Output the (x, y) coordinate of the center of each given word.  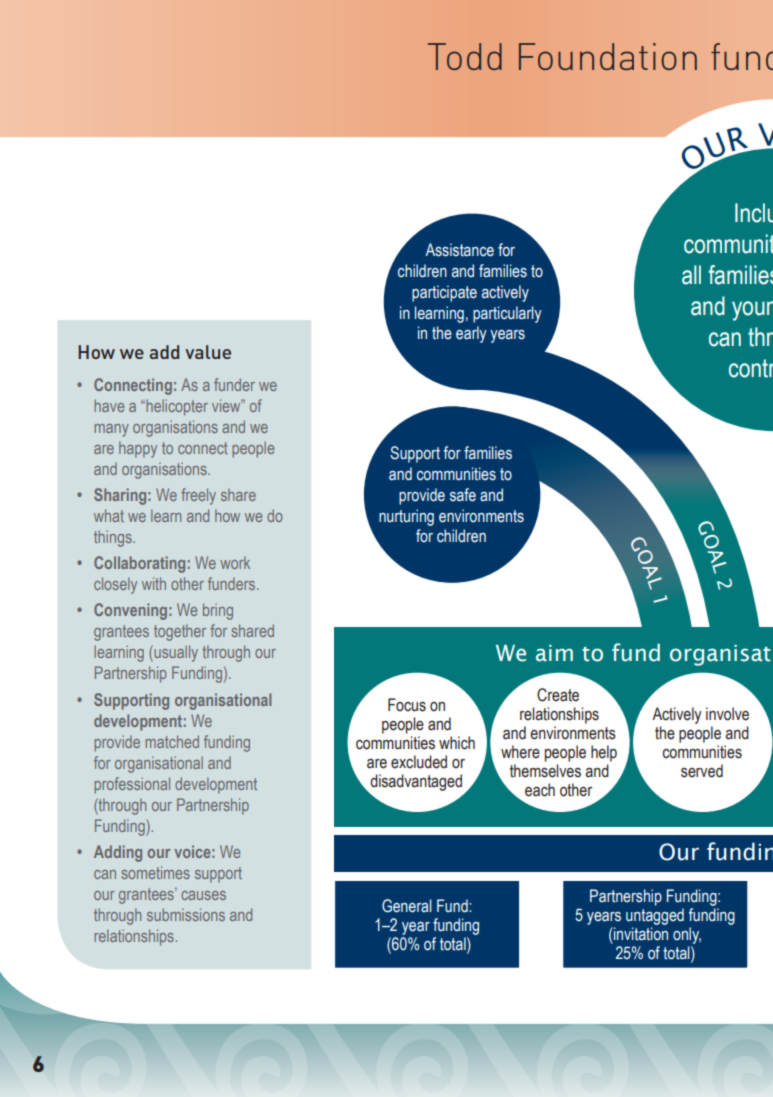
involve (727, 714)
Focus (407, 705)
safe (463, 495)
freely (198, 496)
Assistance (460, 250)
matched (172, 741)
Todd (465, 56)
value (208, 352)
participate (444, 293)
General (407, 906)
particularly (507, 314)
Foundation (608, 56)
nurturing (406, 517)
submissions (186, 914)
